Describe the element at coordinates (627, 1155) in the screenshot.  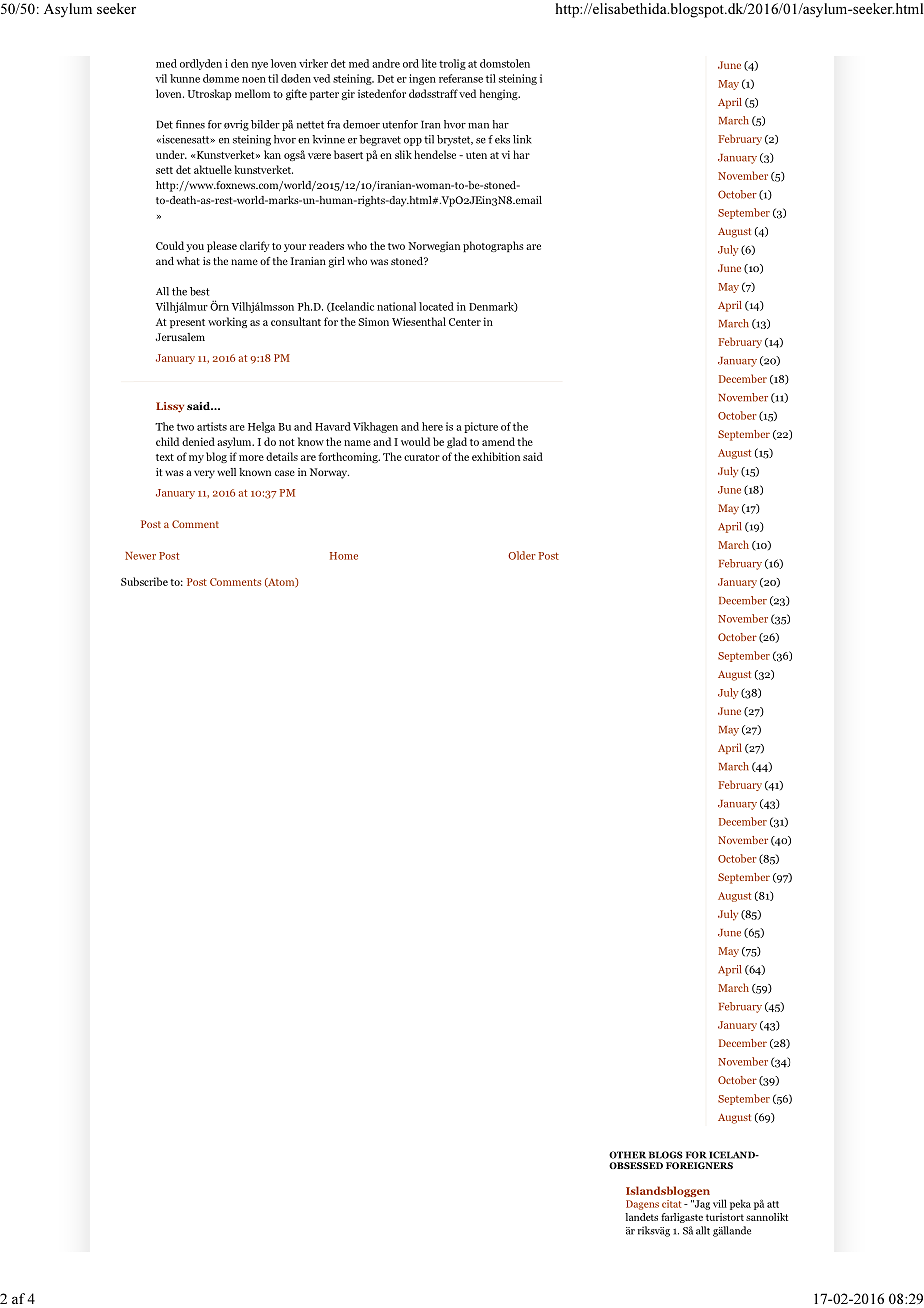
I see `OTHER` at that location.
